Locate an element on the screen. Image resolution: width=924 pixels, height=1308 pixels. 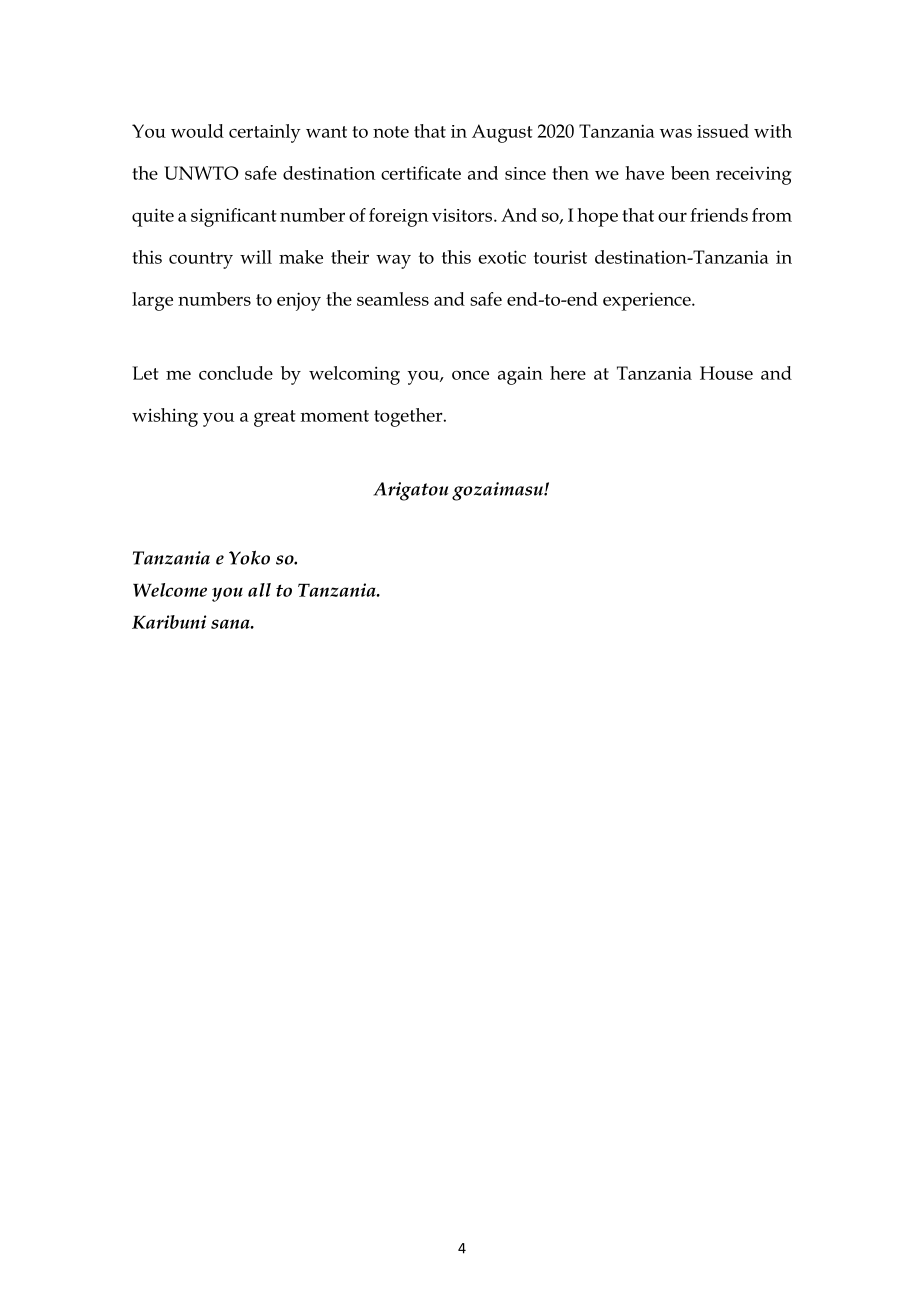
gozaimasu is located at coordinates (498, 491).
